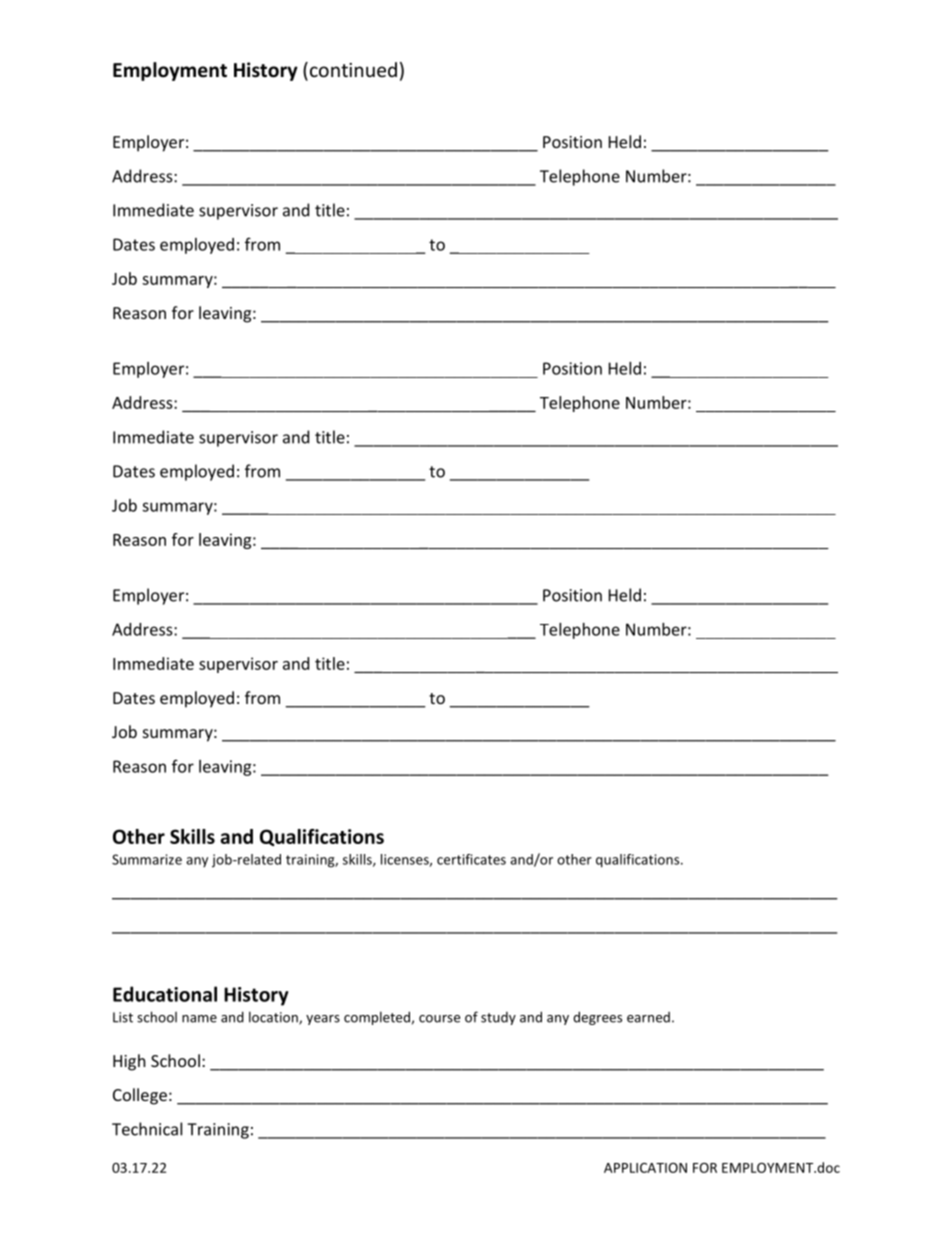 The height and width of the page is (1233, 952). Describe the element at coordinates (147, 859) in the page. I see `Summarize` at that location.
